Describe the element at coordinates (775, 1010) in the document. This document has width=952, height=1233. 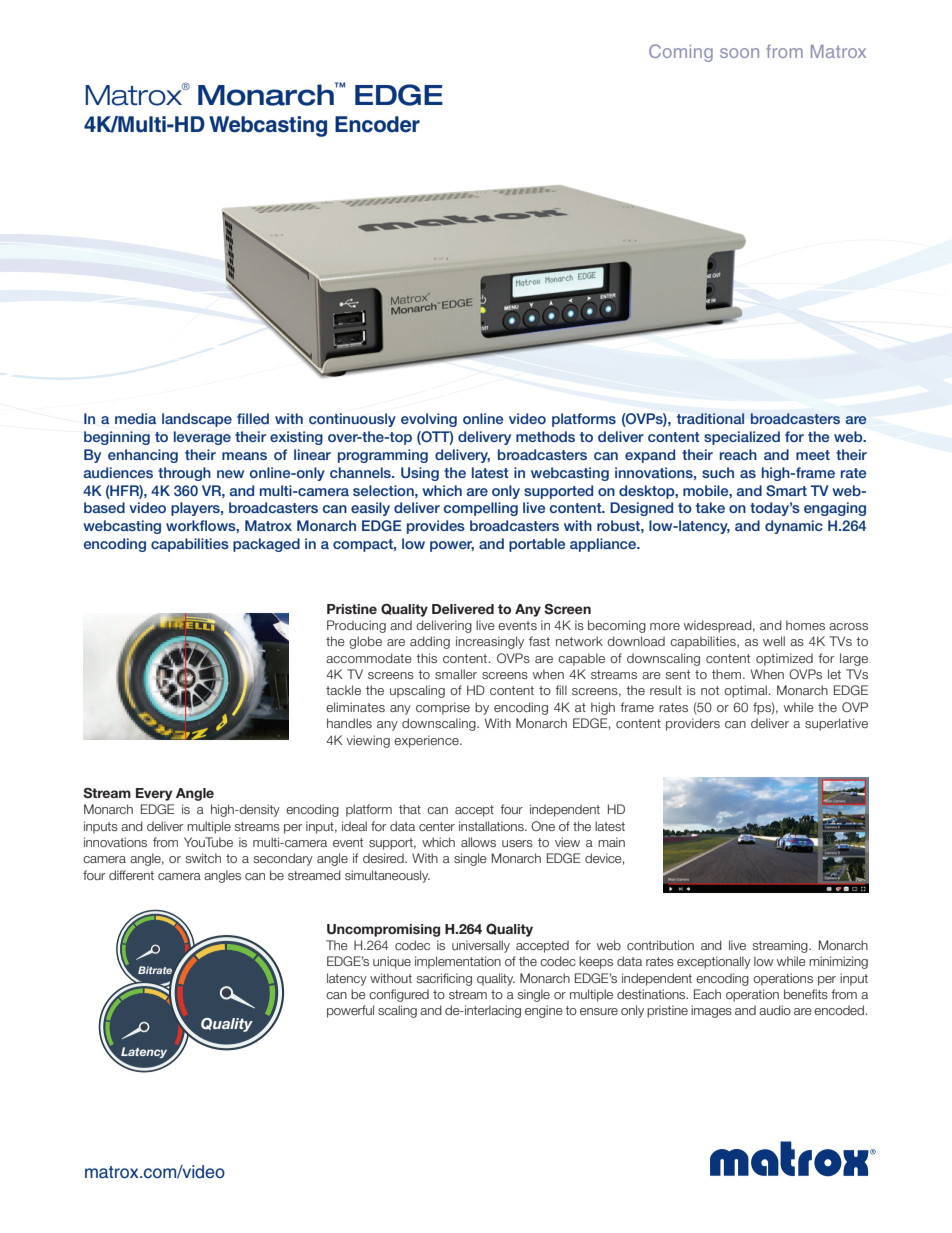
I see `audio` at that location.
